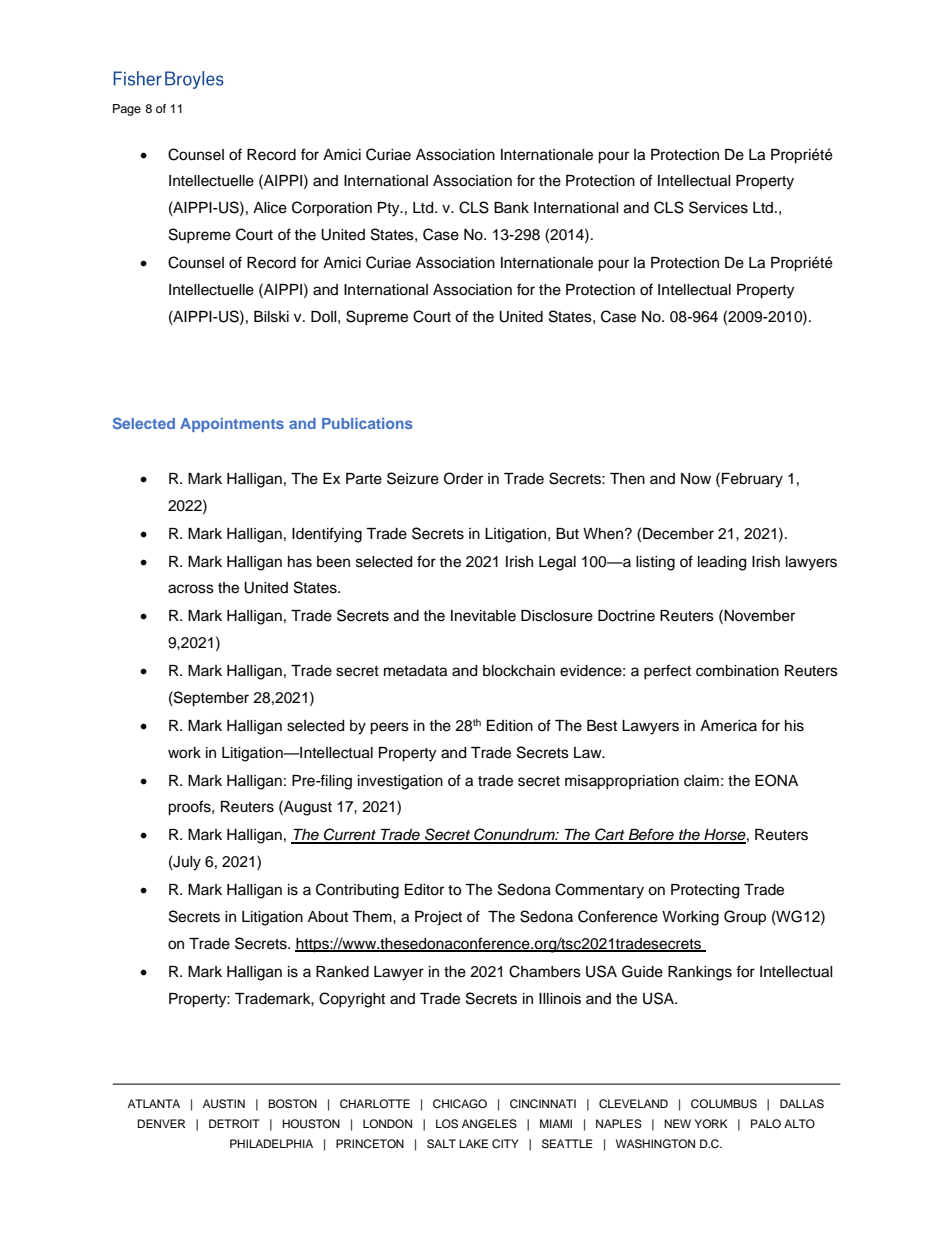 This image has width=952, height=1233. I want to click on Page, so click(127, 110).
